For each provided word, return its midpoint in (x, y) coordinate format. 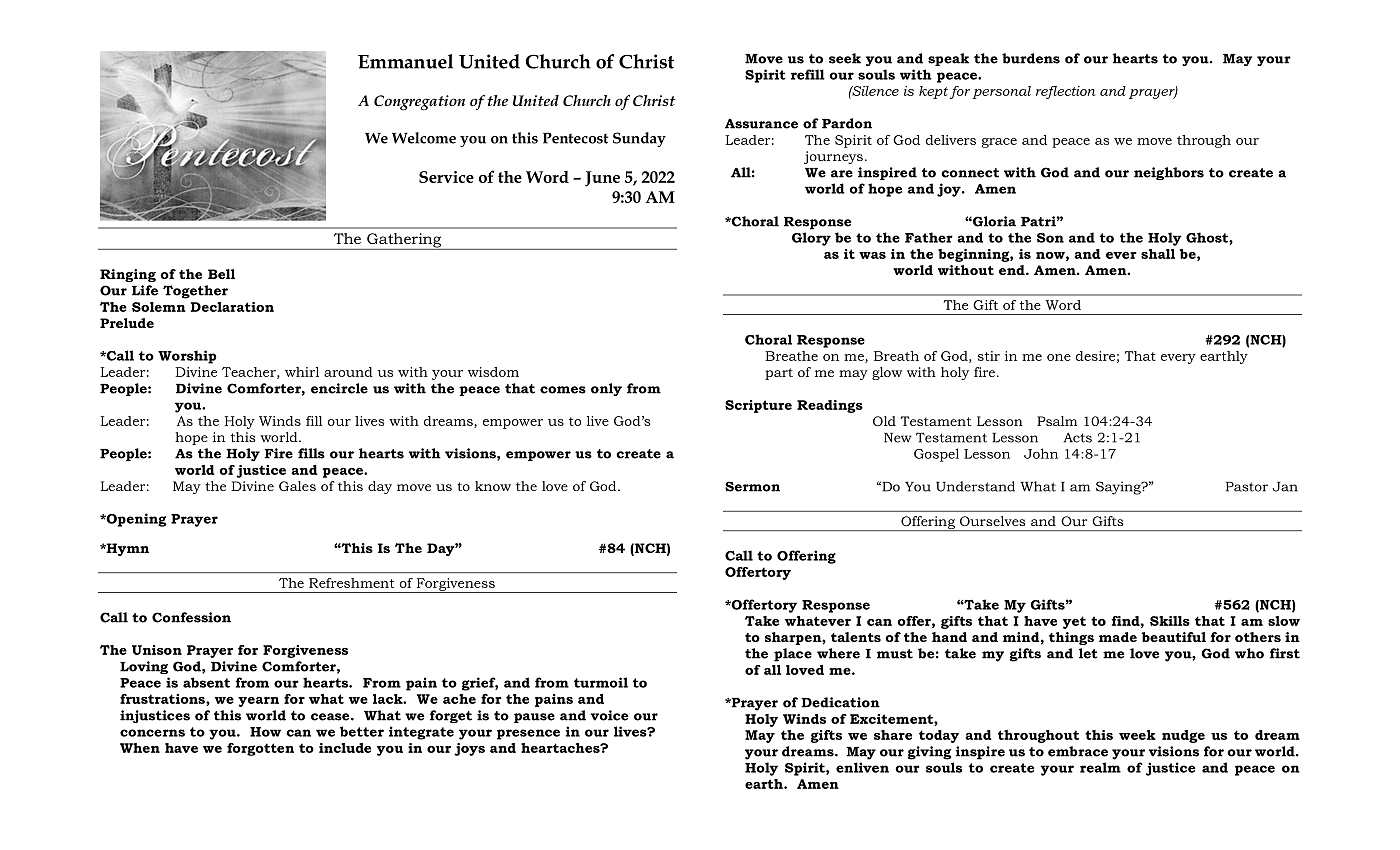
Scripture (758, 406)
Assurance (761, 124)
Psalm (1057, 421)
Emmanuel (405, 61)
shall (1158, 254)
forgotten (260, 749)
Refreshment (351, 583)
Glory (811, 239)
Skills (1170, 621)
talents (856, 637)
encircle (339, 388)
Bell (221, 274)
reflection (1066, 92)
